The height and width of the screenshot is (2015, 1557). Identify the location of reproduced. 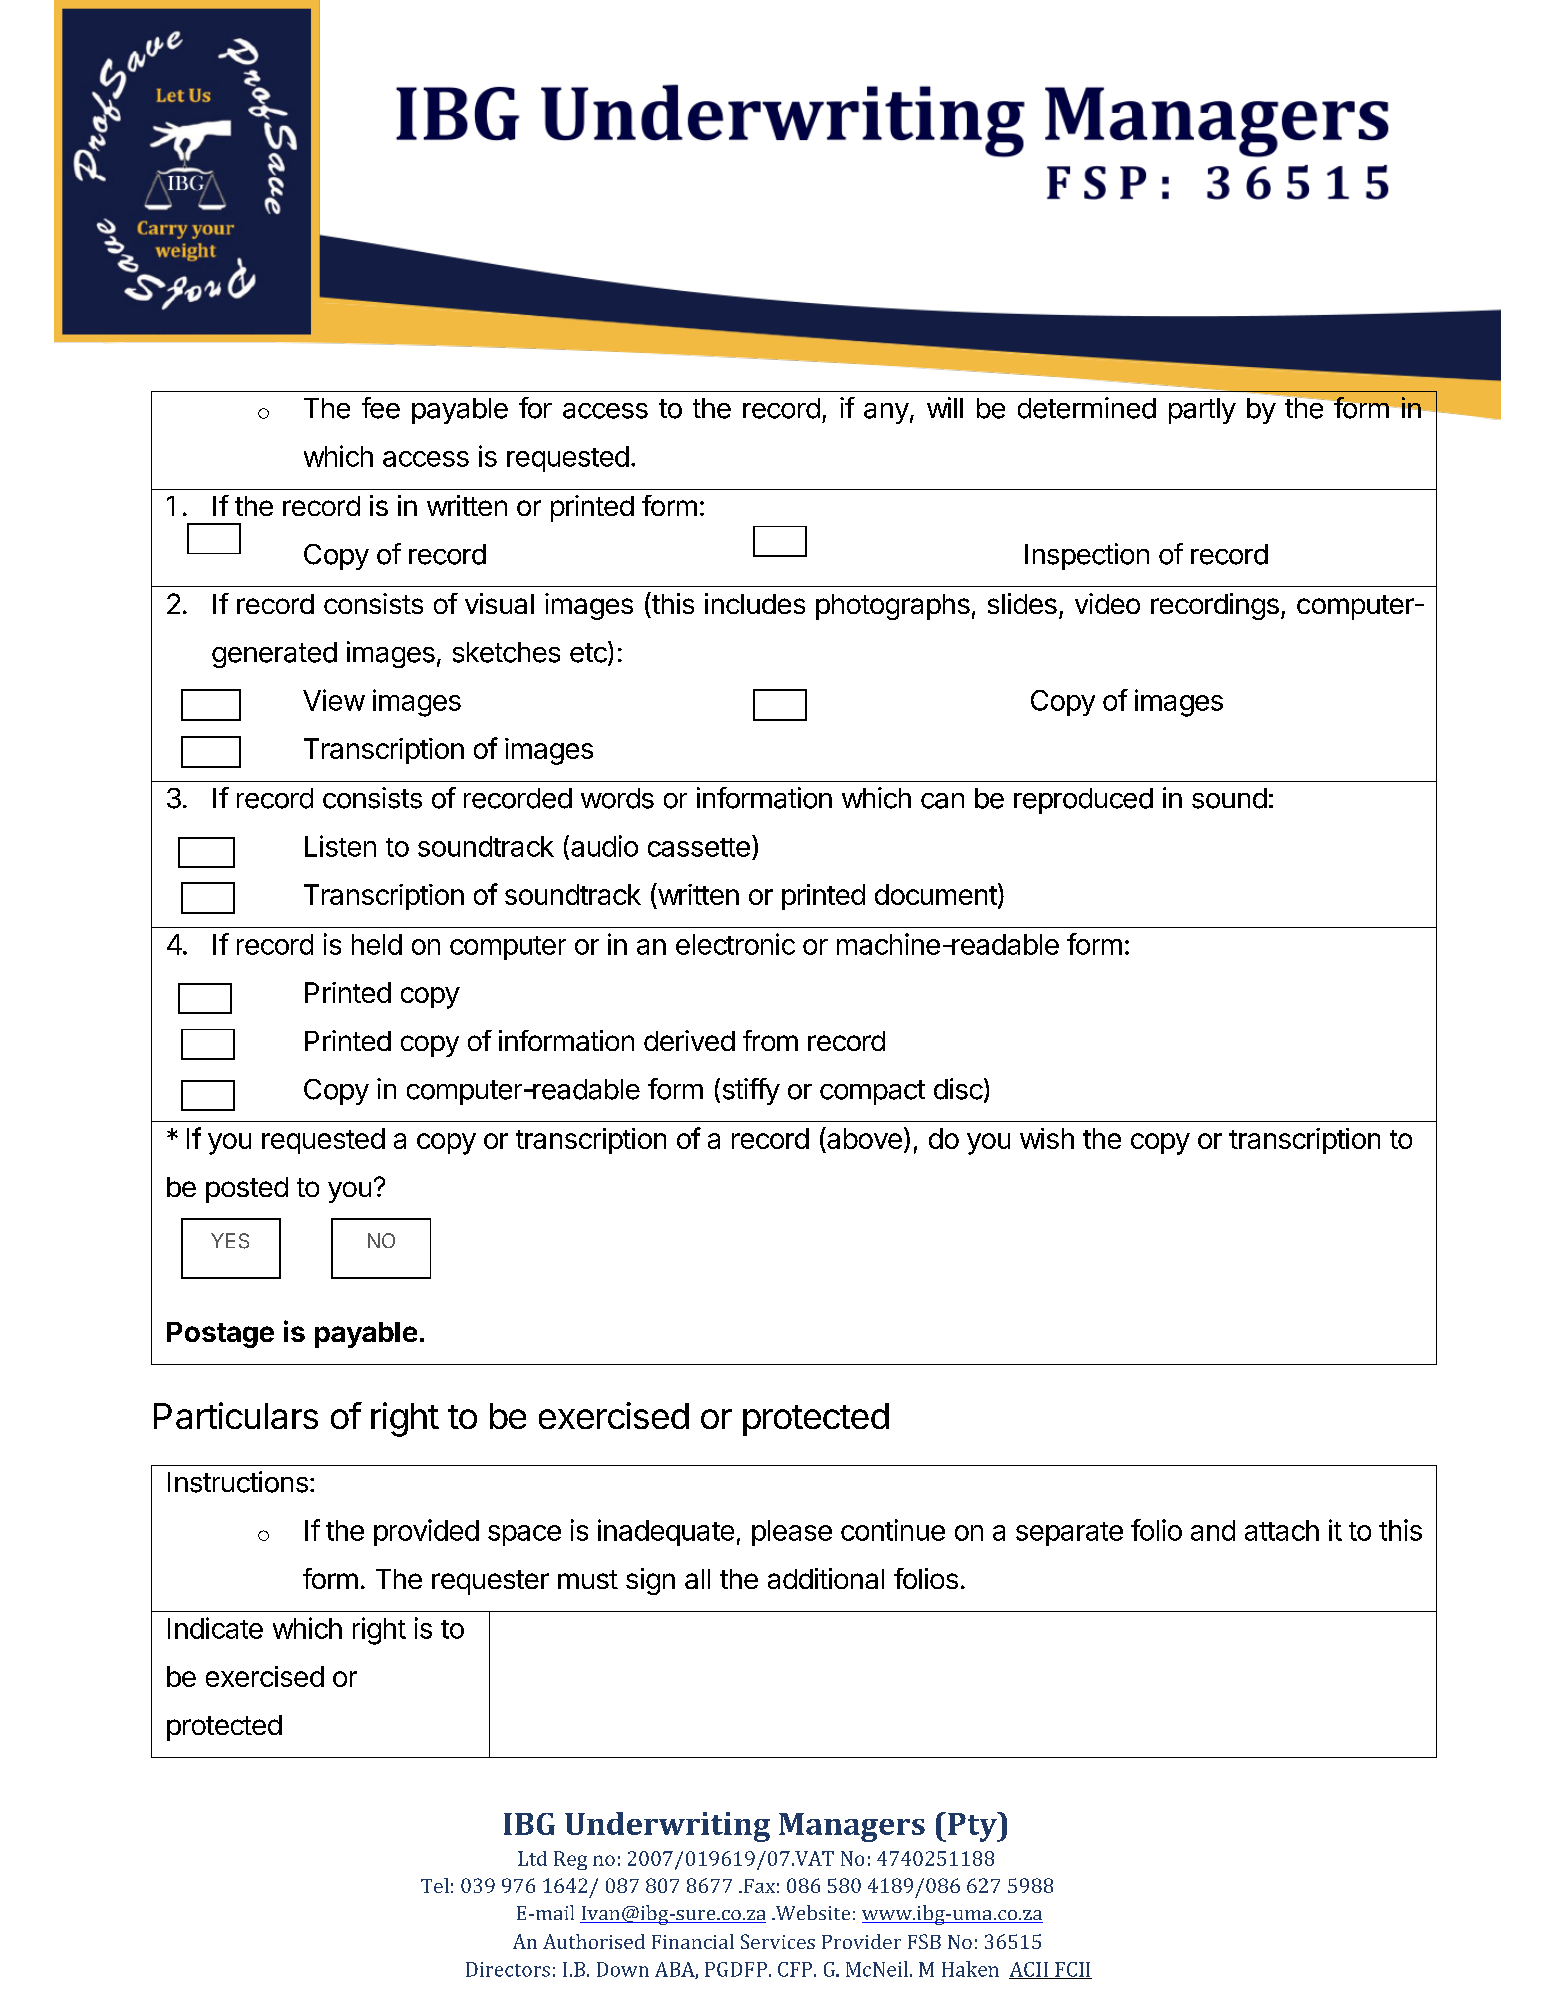
(1083, 801).
